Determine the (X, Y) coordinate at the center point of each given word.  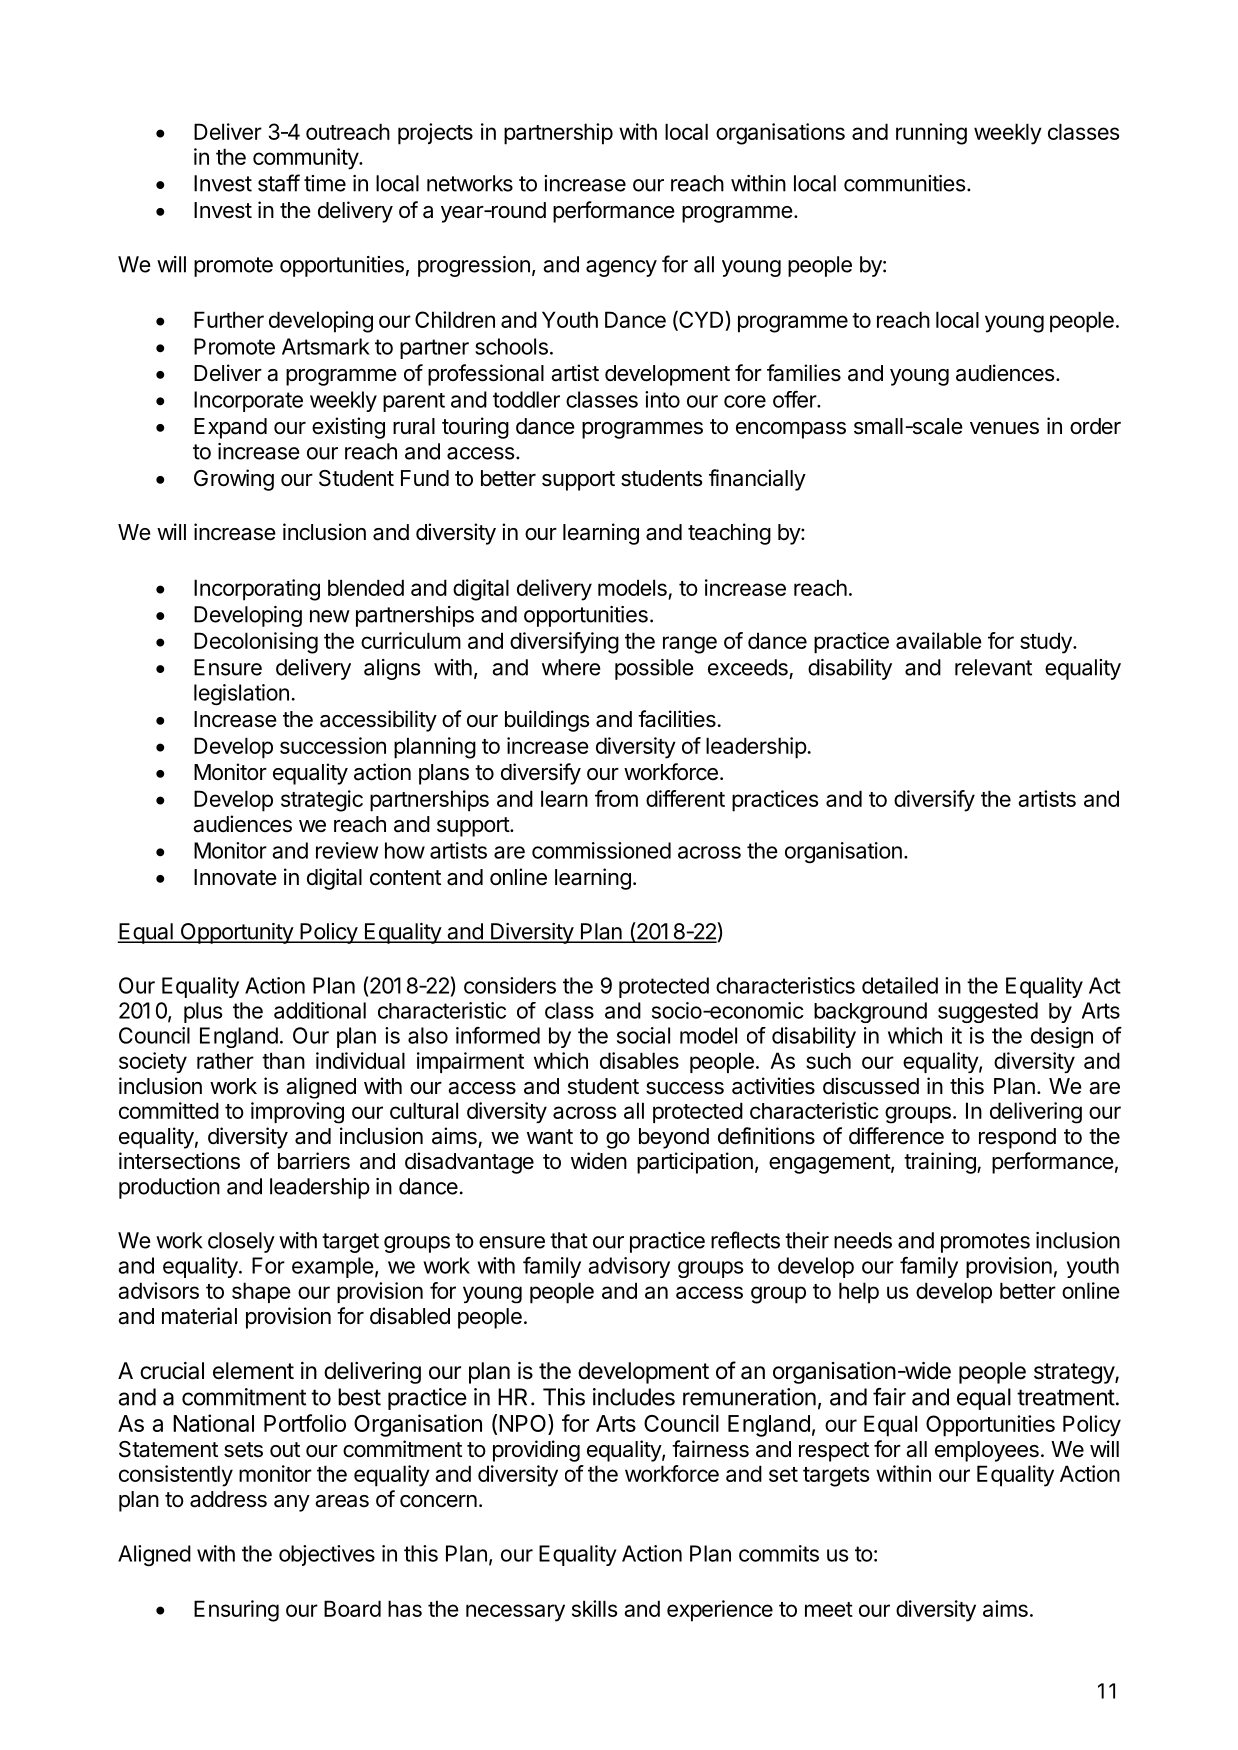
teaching (729, 534)
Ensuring (236, 1611)
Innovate (235, 877)
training (941, 1163)
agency (621, 268)
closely (241, 1242)
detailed (900, 985)
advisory (629, 1267)
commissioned (601, 850)
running (931, 134)
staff (279, 183)
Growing (234, 480)
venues (1004, 428)
